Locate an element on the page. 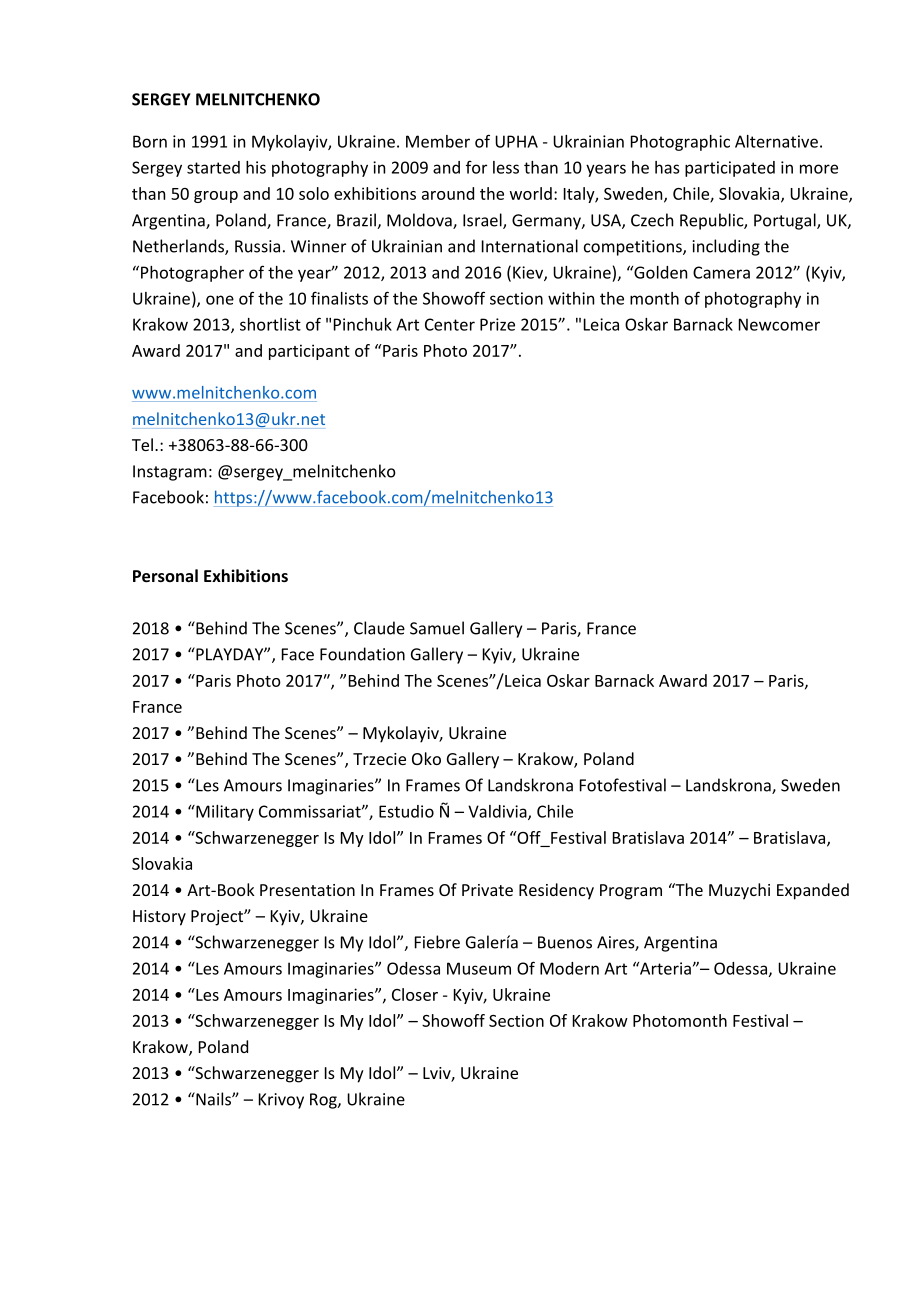 Image resolution: width=924 pixels, height=1308 pixels. started is located at coordinates (213, 167).
